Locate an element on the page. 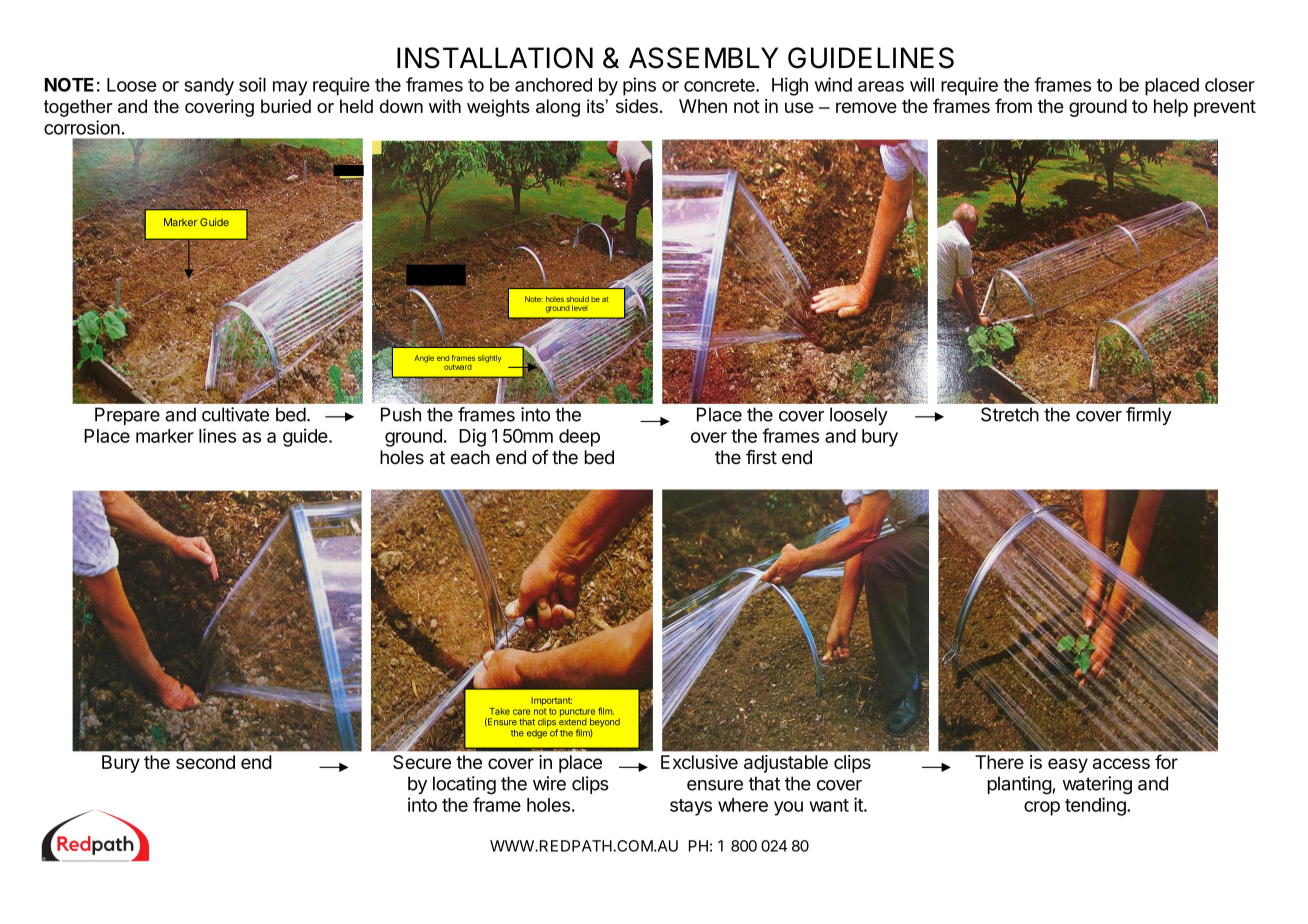  cultivate is located at coordinates (235, 414).
